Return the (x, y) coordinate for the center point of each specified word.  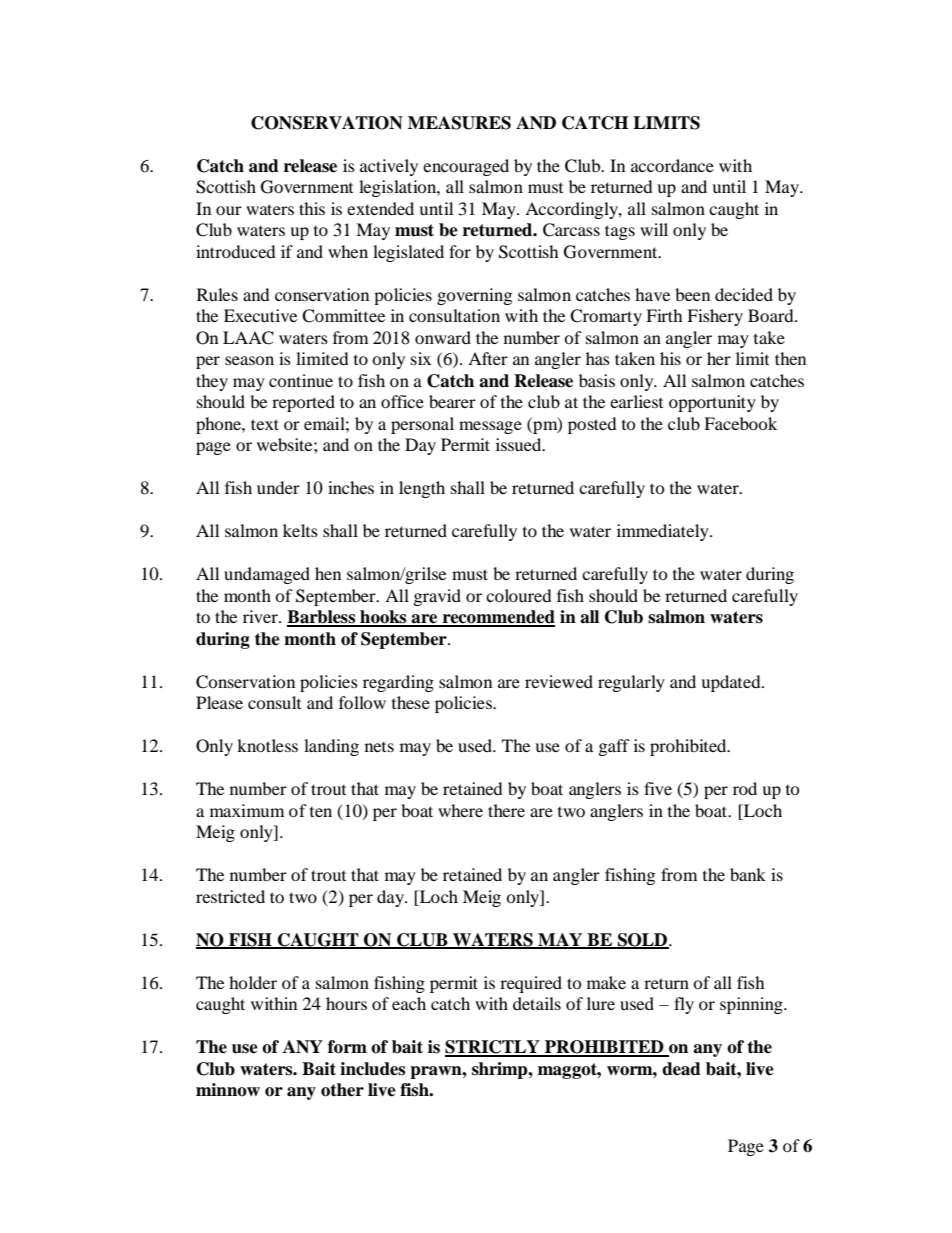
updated (732, 683)
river (261, 616)
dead (681, 1069)
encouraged (466, 167)
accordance (672, 165)
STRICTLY (493, 1048)
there (506, 810)
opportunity (712, 403)
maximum (247, 810)
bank (748, 874)
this (312, 208)
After (488, 358)
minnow (228, 1090)
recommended (498, 618)
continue (301, 380)
